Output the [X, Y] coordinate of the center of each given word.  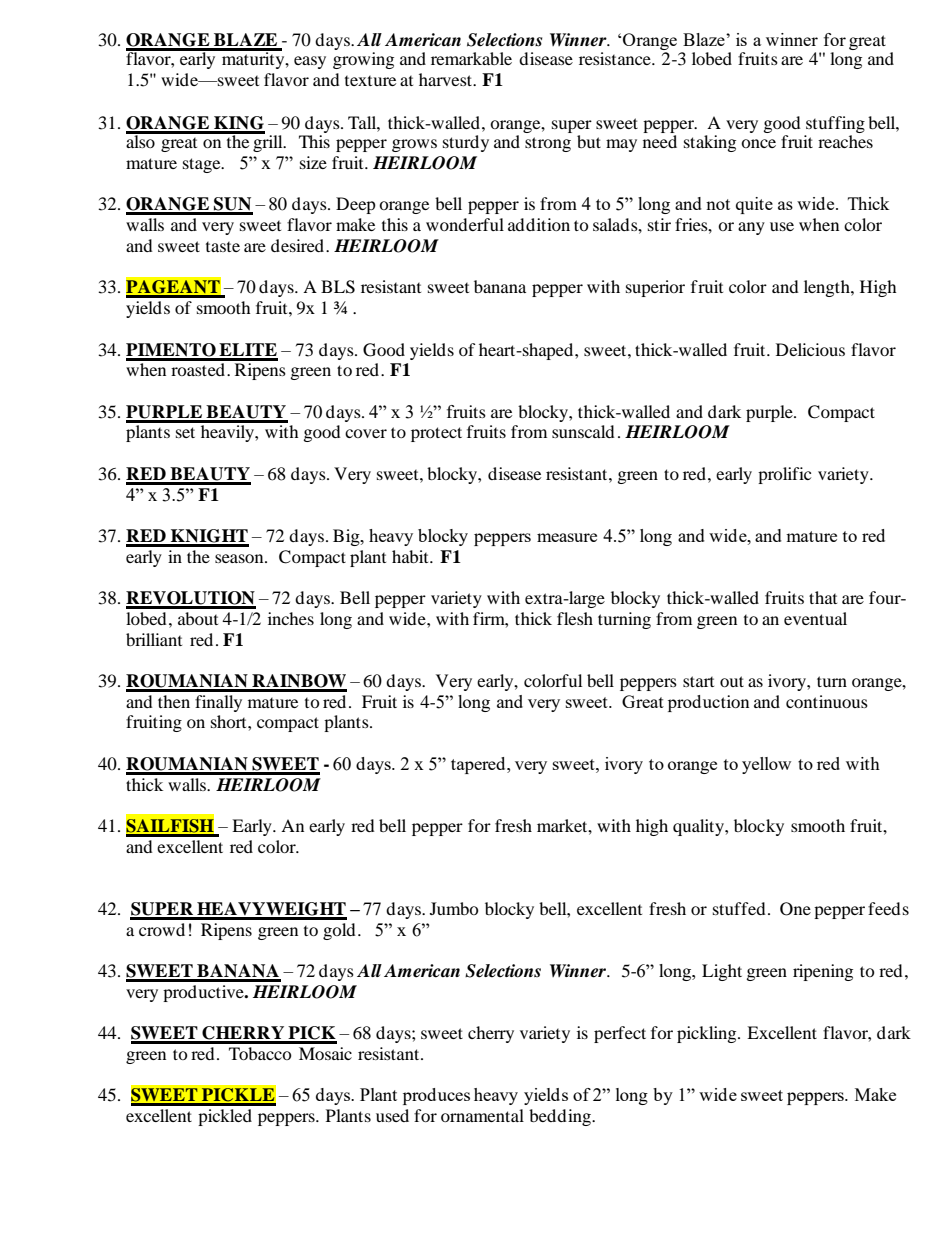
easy [310, 62]
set [185, 432]
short [230, 721]
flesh [575, 618]
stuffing [835, 124]
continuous [827, 701]
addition [539, 224]
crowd [162, 929]
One [795, 909]
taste [223, 247]
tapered [479, 765]
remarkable [471, 58]
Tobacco [260, 1053]
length [828, 288]
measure [567, 537]
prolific [784, 475]
